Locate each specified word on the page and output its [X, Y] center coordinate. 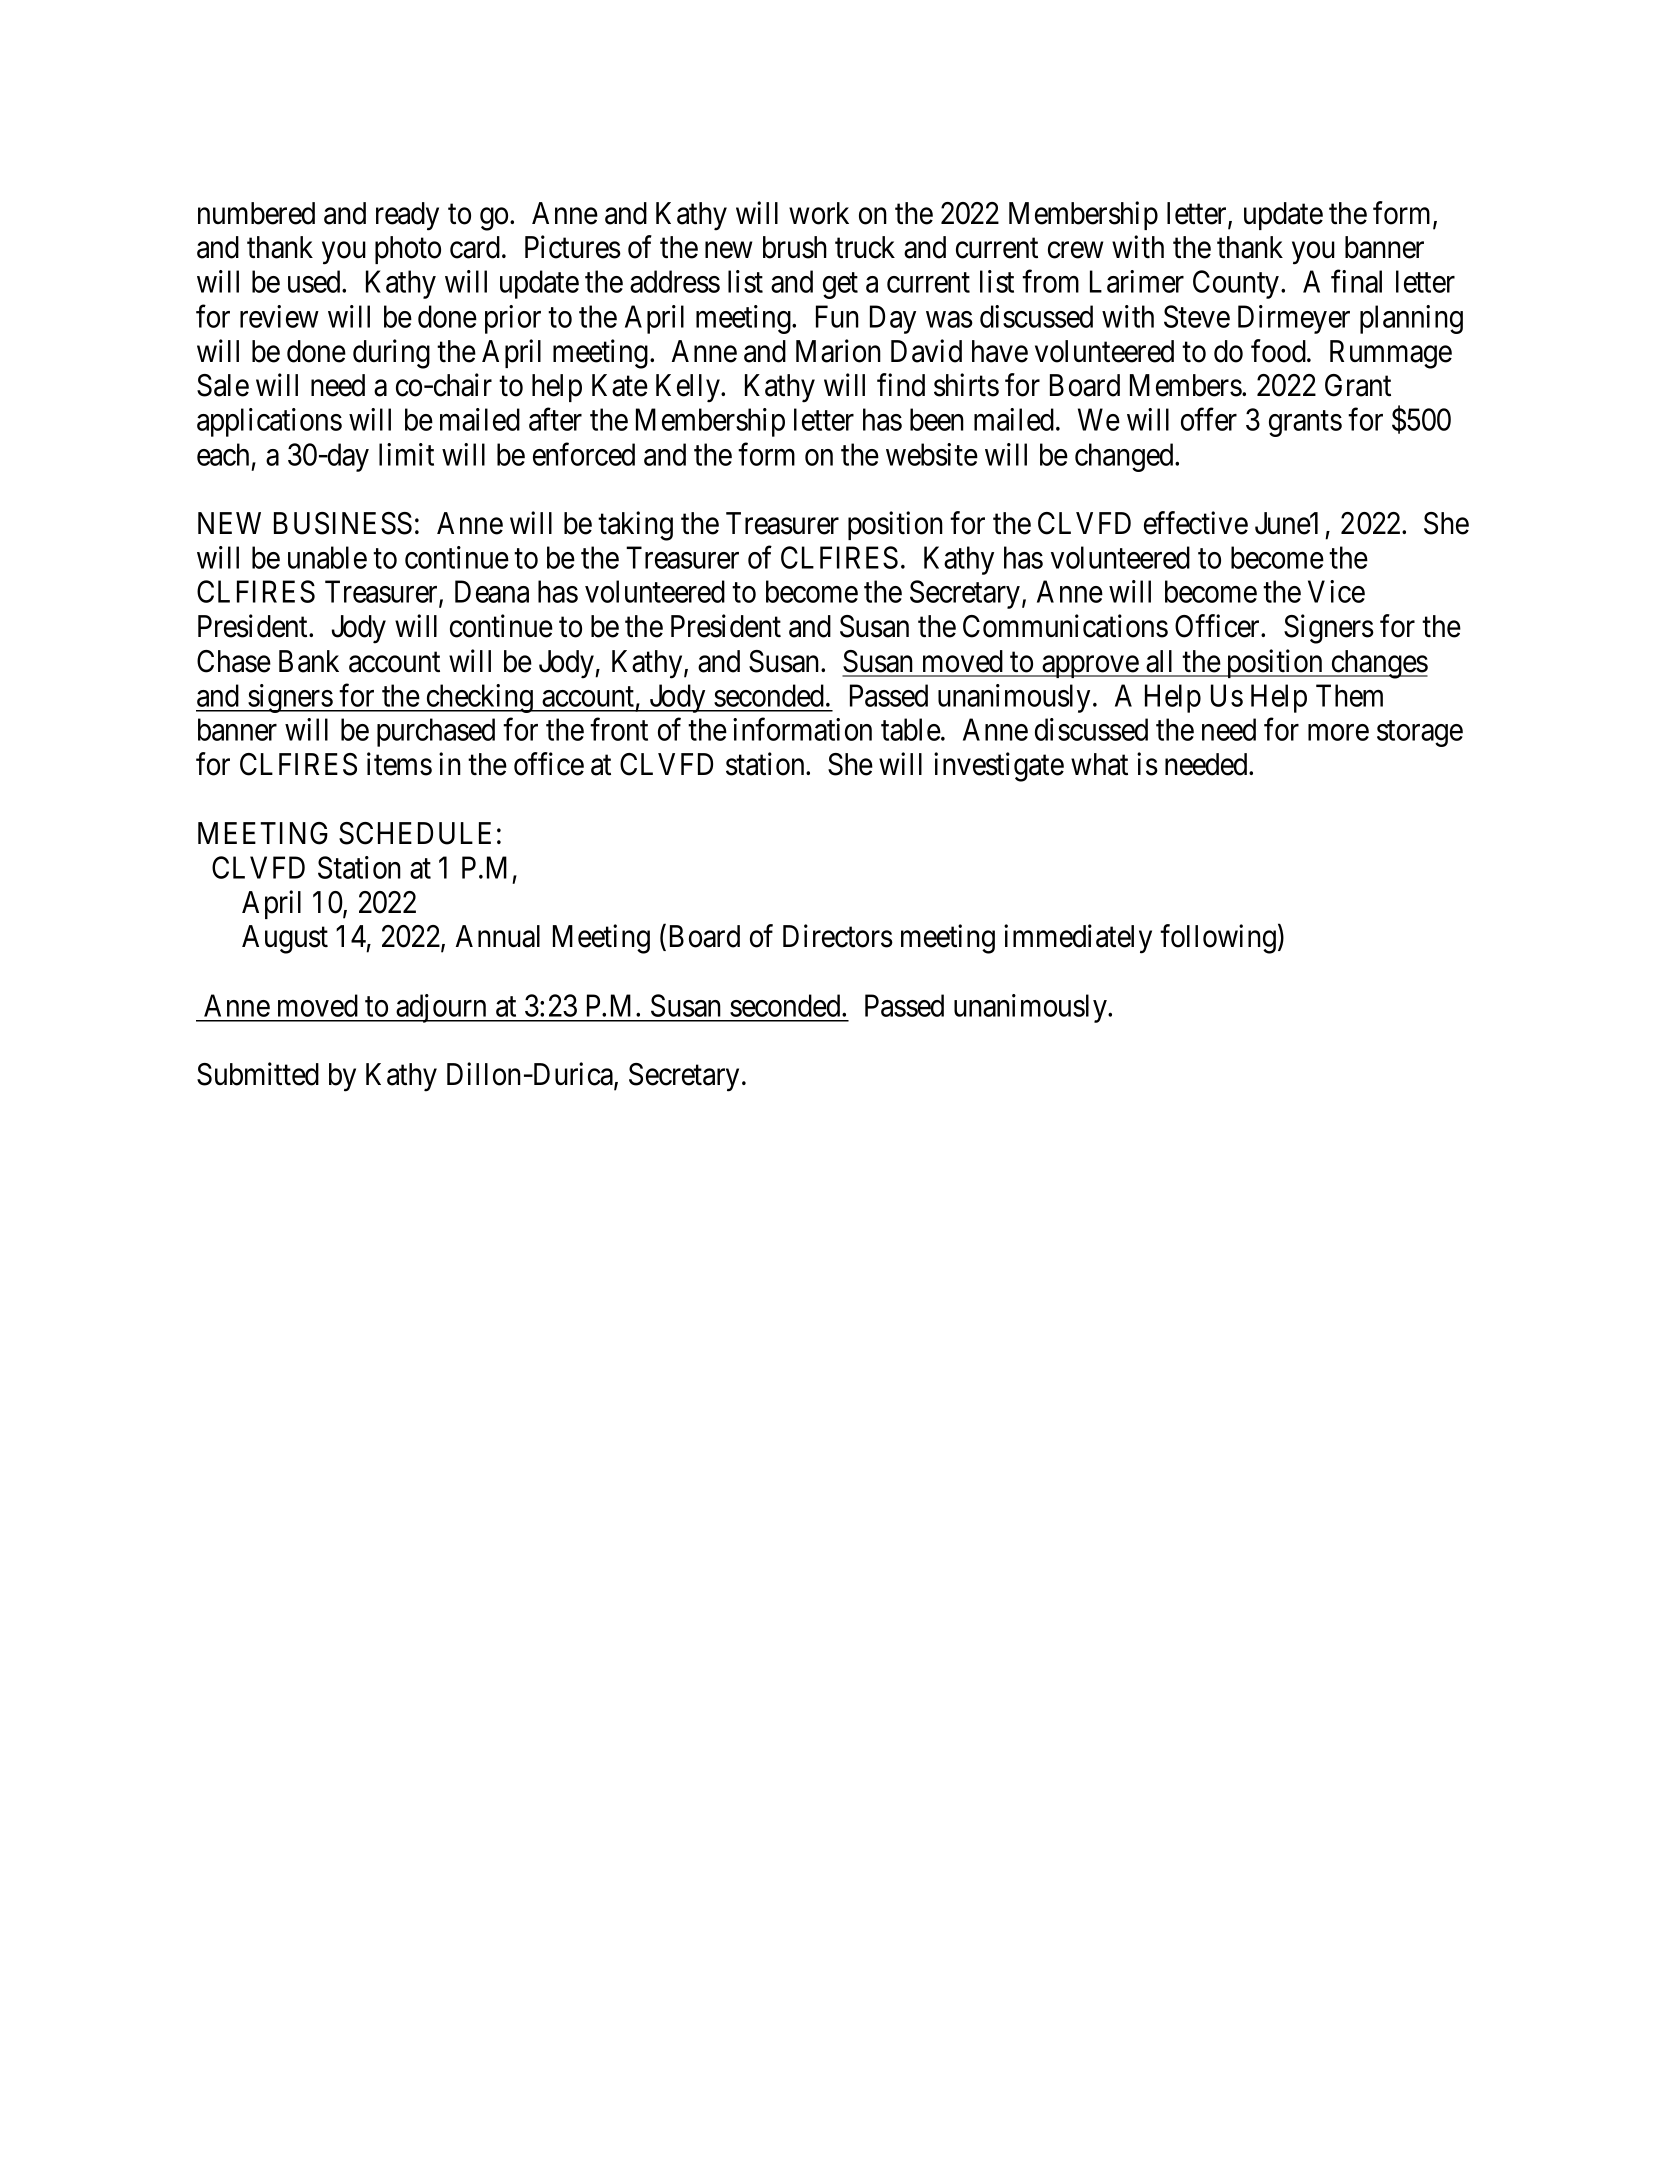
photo [408, 250]
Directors [838, 936]
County [1237, 284]
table [911, 729]
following [1218, 939]
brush [795, 247]
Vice [1336, 591]
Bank [309, 661]
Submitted [258, 1074]
